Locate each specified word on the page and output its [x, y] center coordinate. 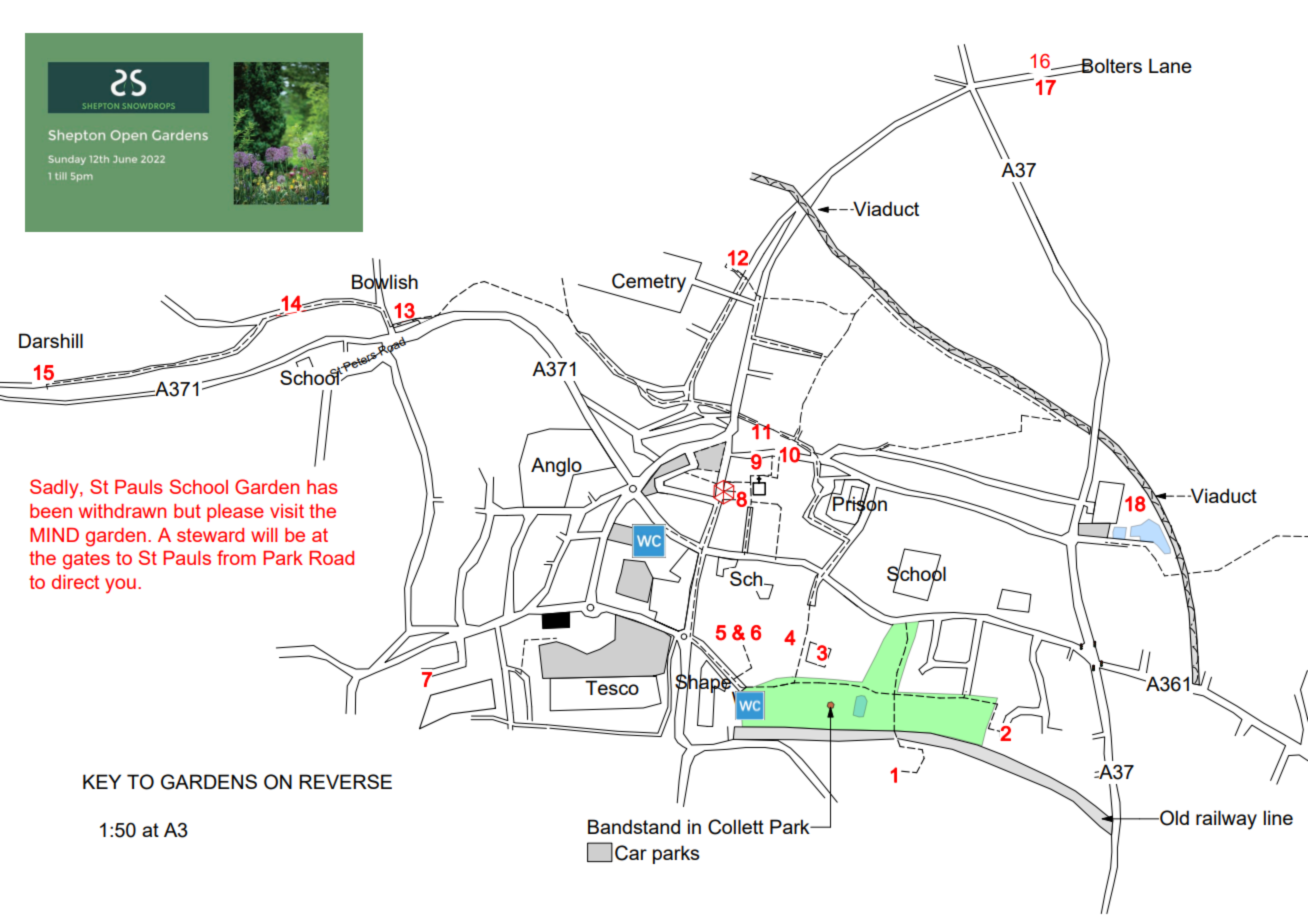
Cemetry [649, 283]
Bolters [1111, 65]
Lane [1170, 65]
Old [1173, 818]
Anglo [557, 467]
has [322, 487]
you [120, 586]
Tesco [612, 687]
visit [287, 511]
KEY [102, 781]
